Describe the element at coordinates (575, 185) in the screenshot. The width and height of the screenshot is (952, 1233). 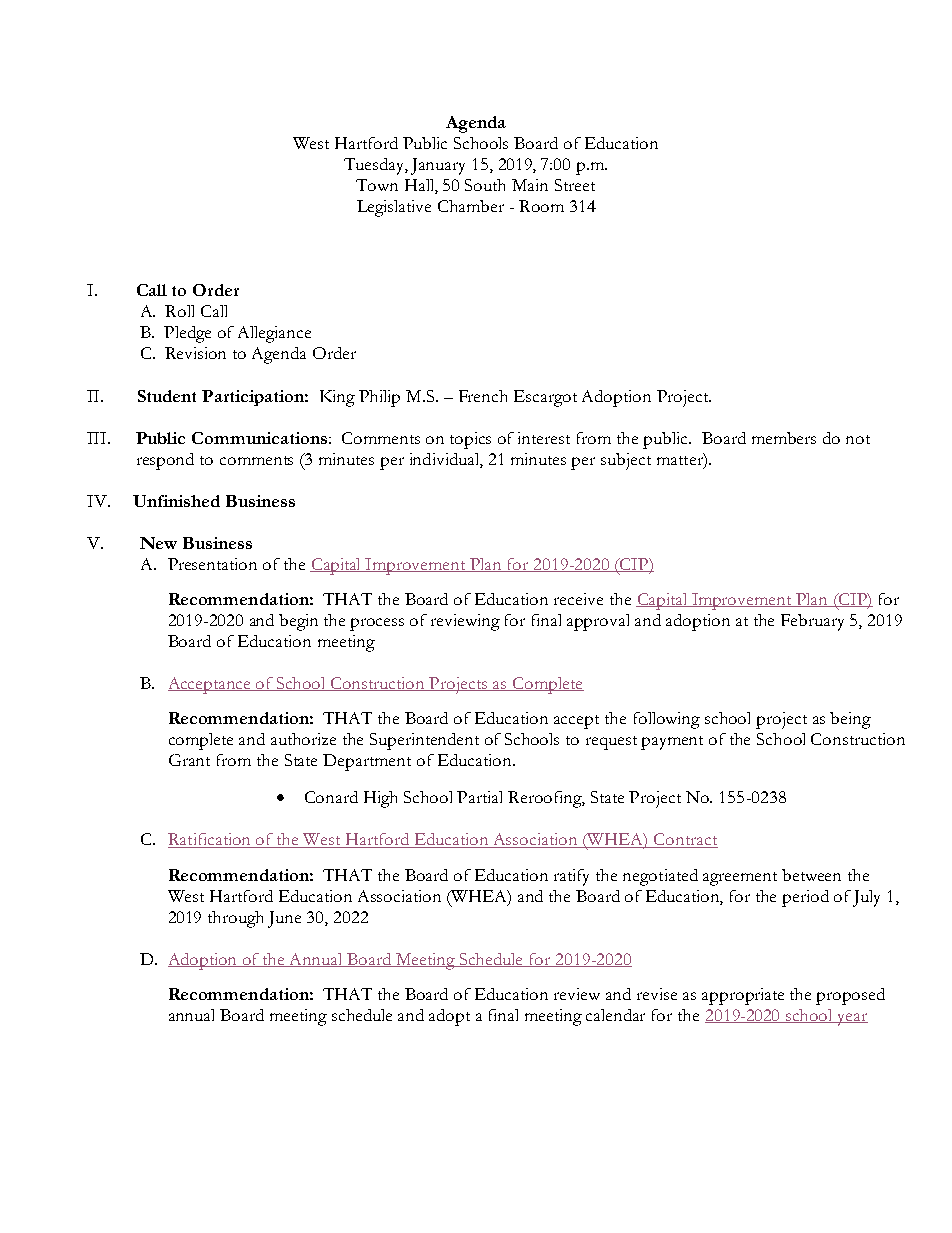
I see `Street` at that location.
